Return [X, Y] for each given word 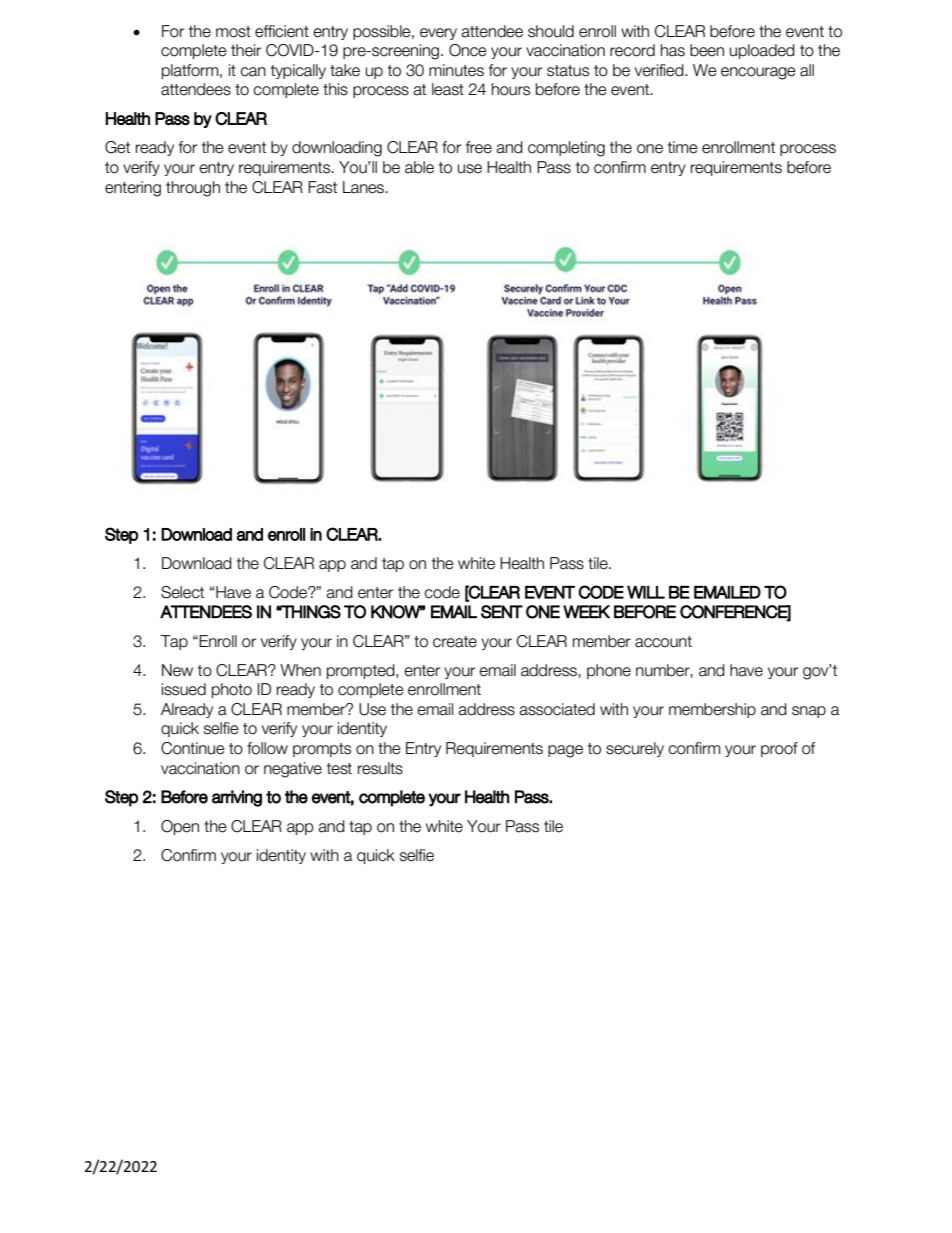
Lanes [365, 187]
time [683, 147]
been [707, 50]
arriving [237, 798]
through [193, 189]
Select [182, 592]
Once [468, 50]
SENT [502, 612]
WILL [646, 592]
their [246, 50]
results [380, 768]
